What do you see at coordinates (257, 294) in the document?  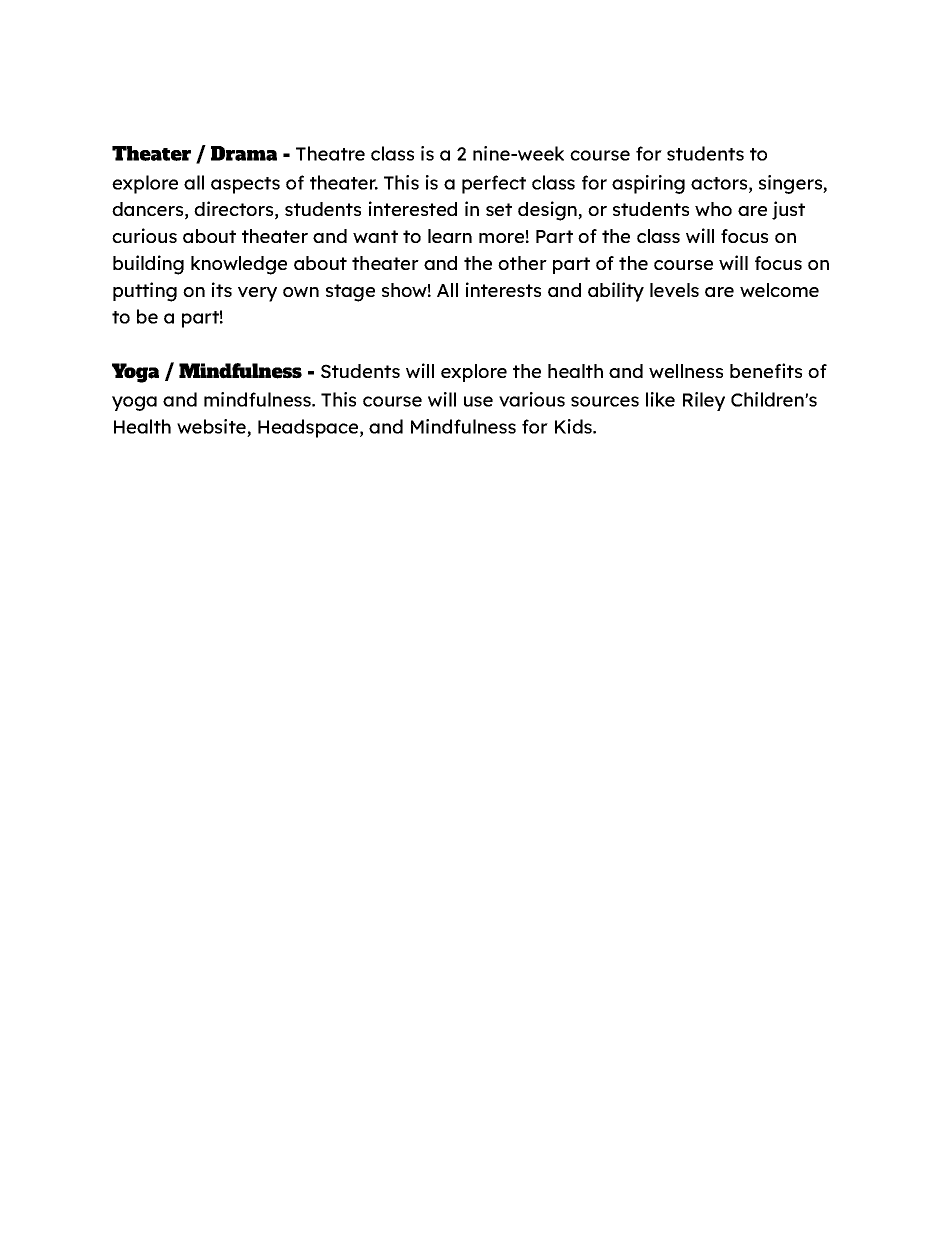 I see `very` at bounding box center [257, 294].
